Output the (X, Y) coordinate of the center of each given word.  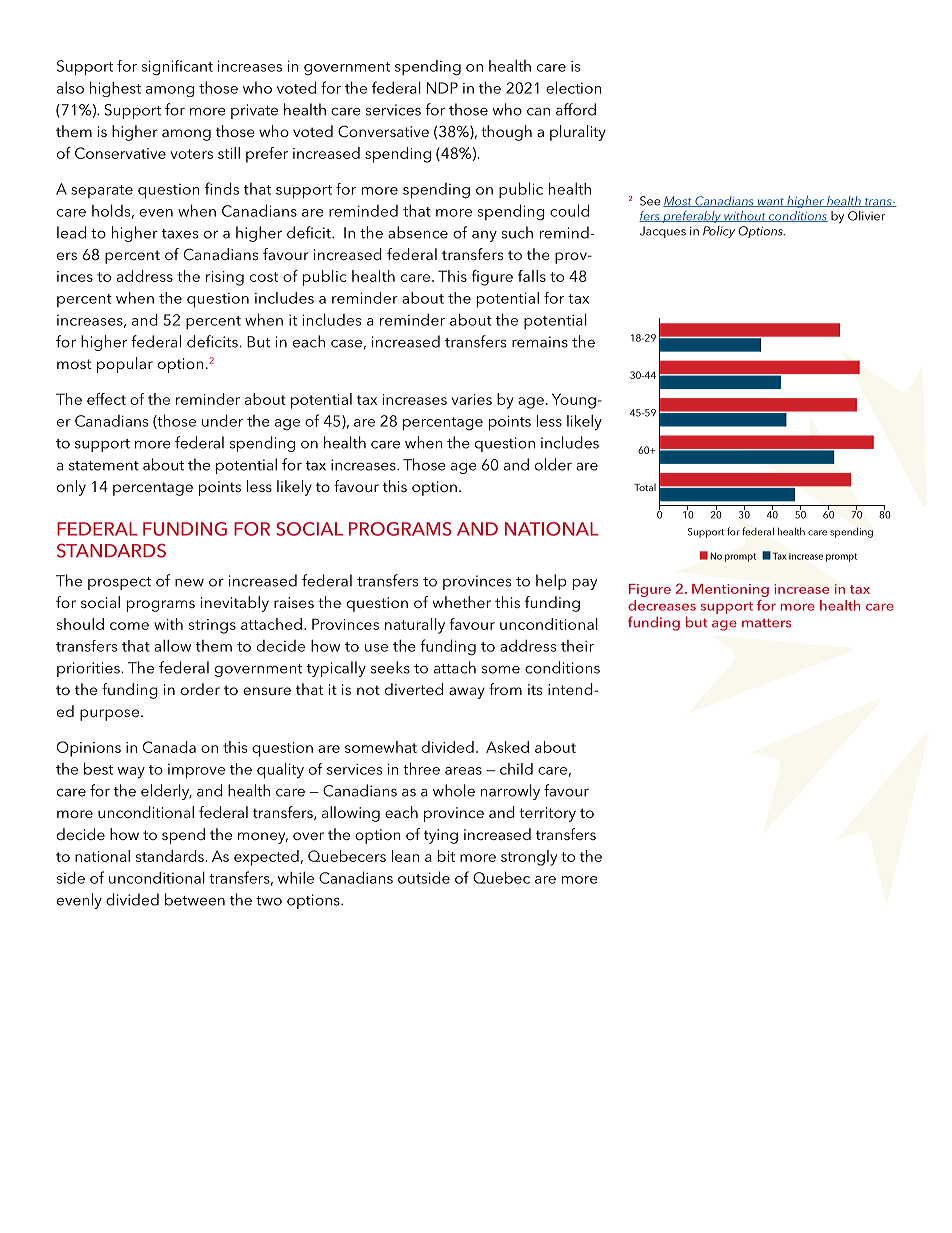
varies (471, 399)
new (189, 583)
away (467, 693)
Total (645, 487)
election (574, 87)
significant (177, 68)
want (770, 202)
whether (462, 602)
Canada (169, 747)
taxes (180, 234)
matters (766, 623)
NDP (442, 88)
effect (106, 399)
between (195, 899)
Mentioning (730, 590)
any (484, 236)
